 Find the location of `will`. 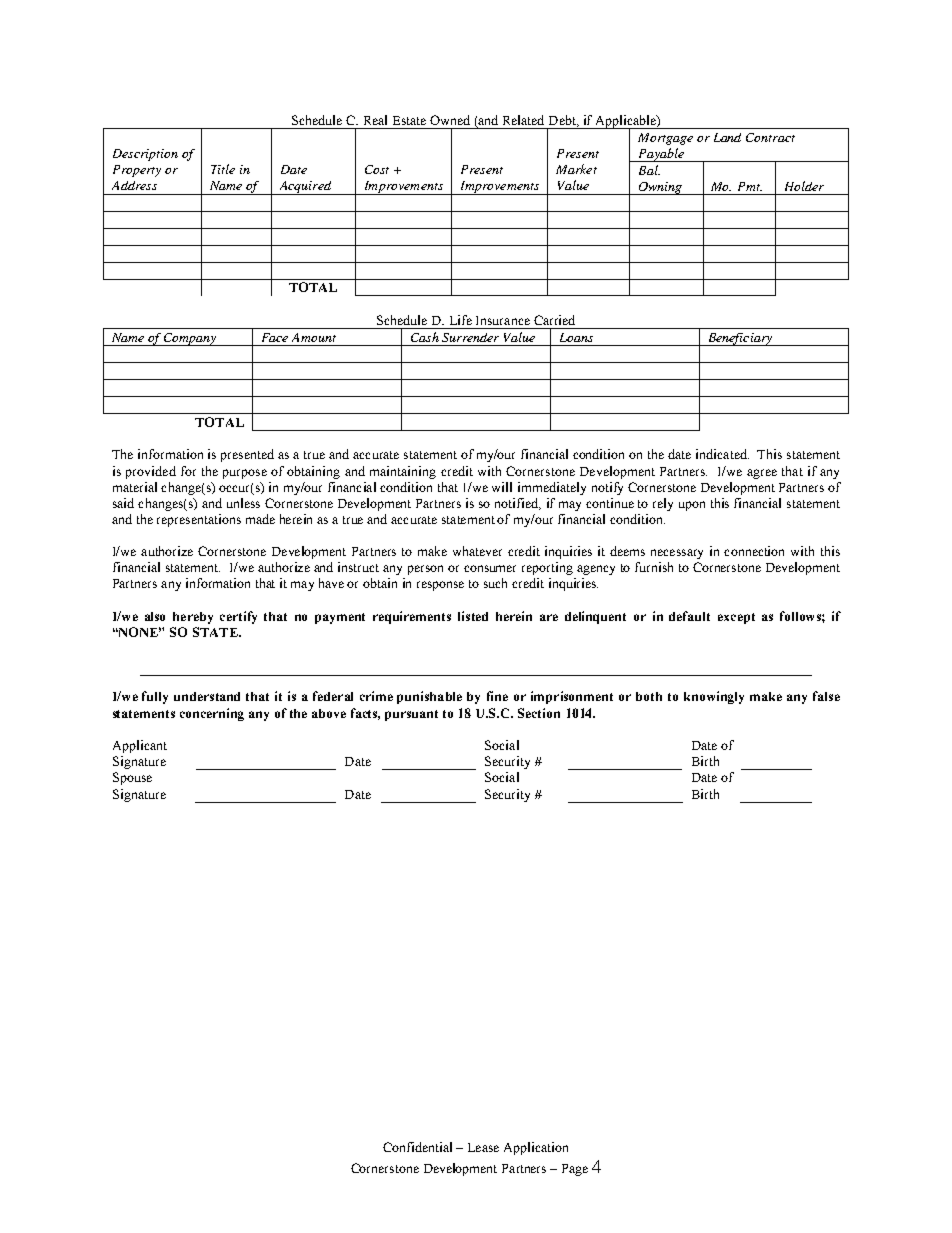

will is located at coordinates (502, 487).
